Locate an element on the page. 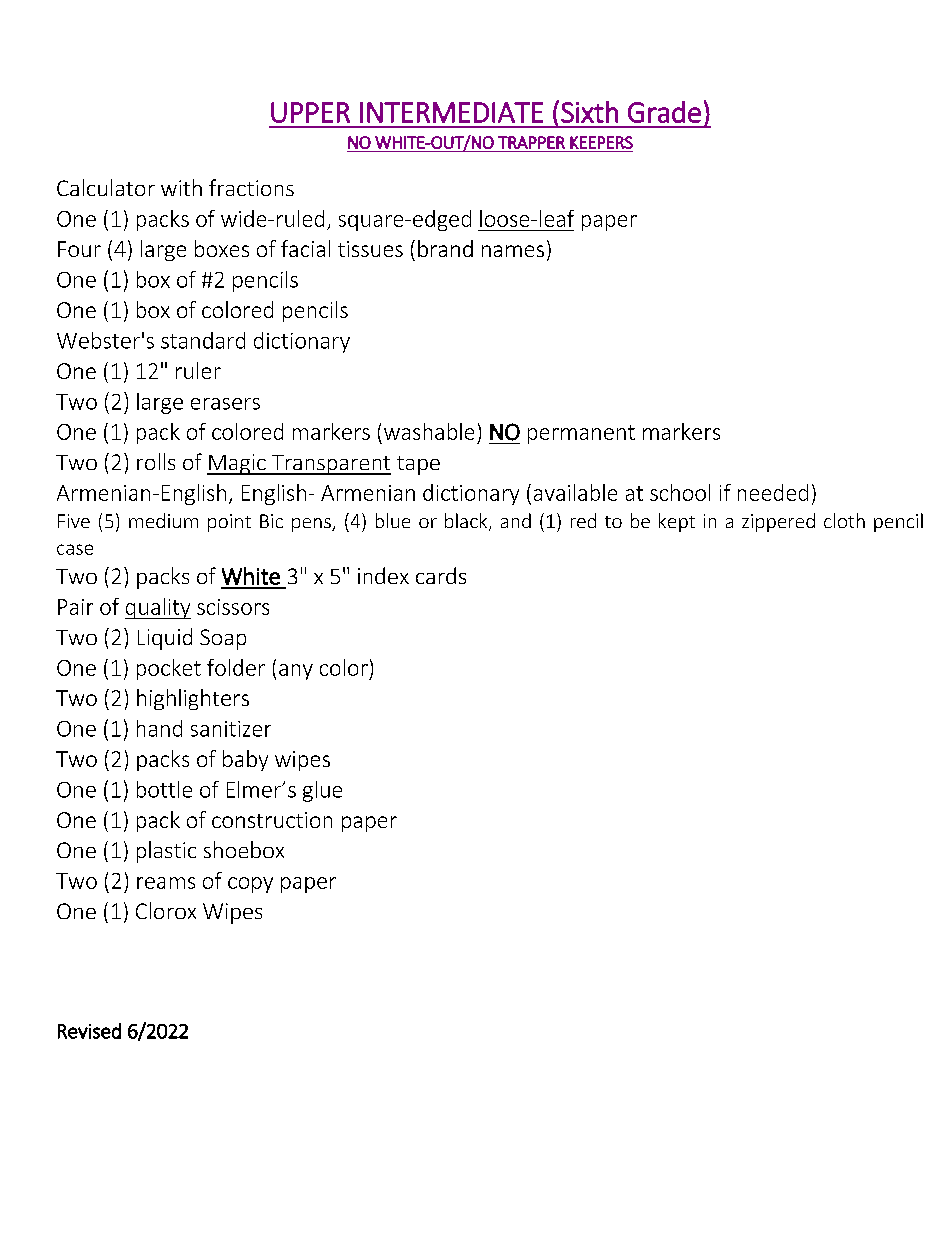 This document has height=1233, width=952. glue is located at coordinates (322, 791).
